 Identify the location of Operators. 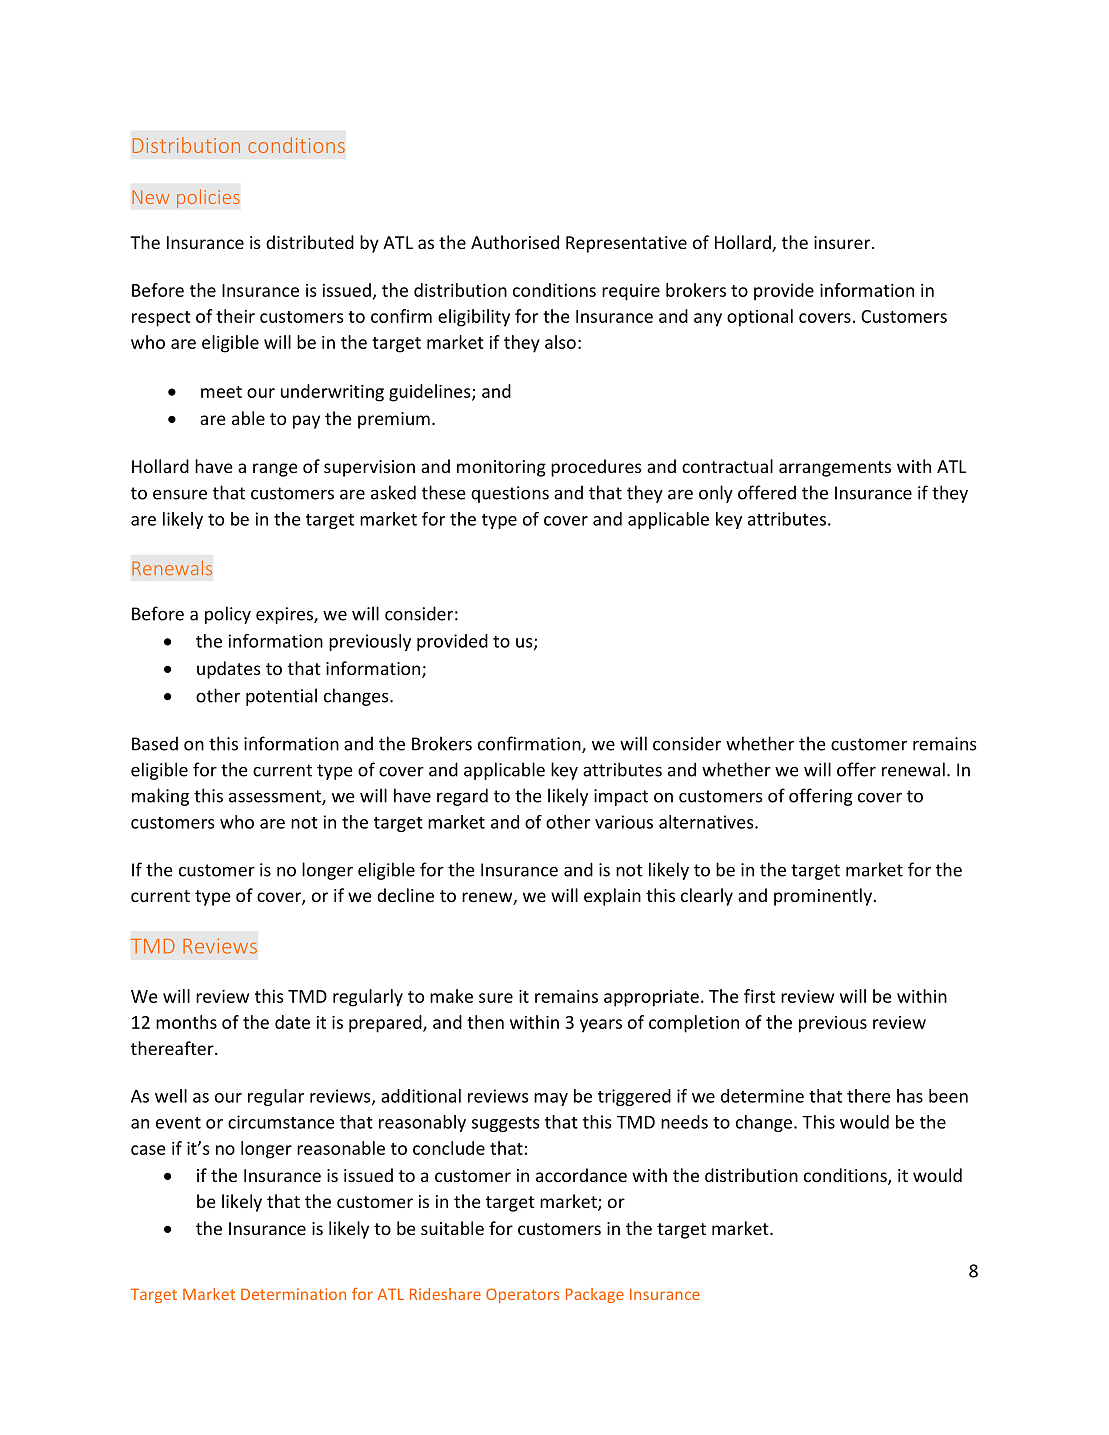
(522, 1295).
